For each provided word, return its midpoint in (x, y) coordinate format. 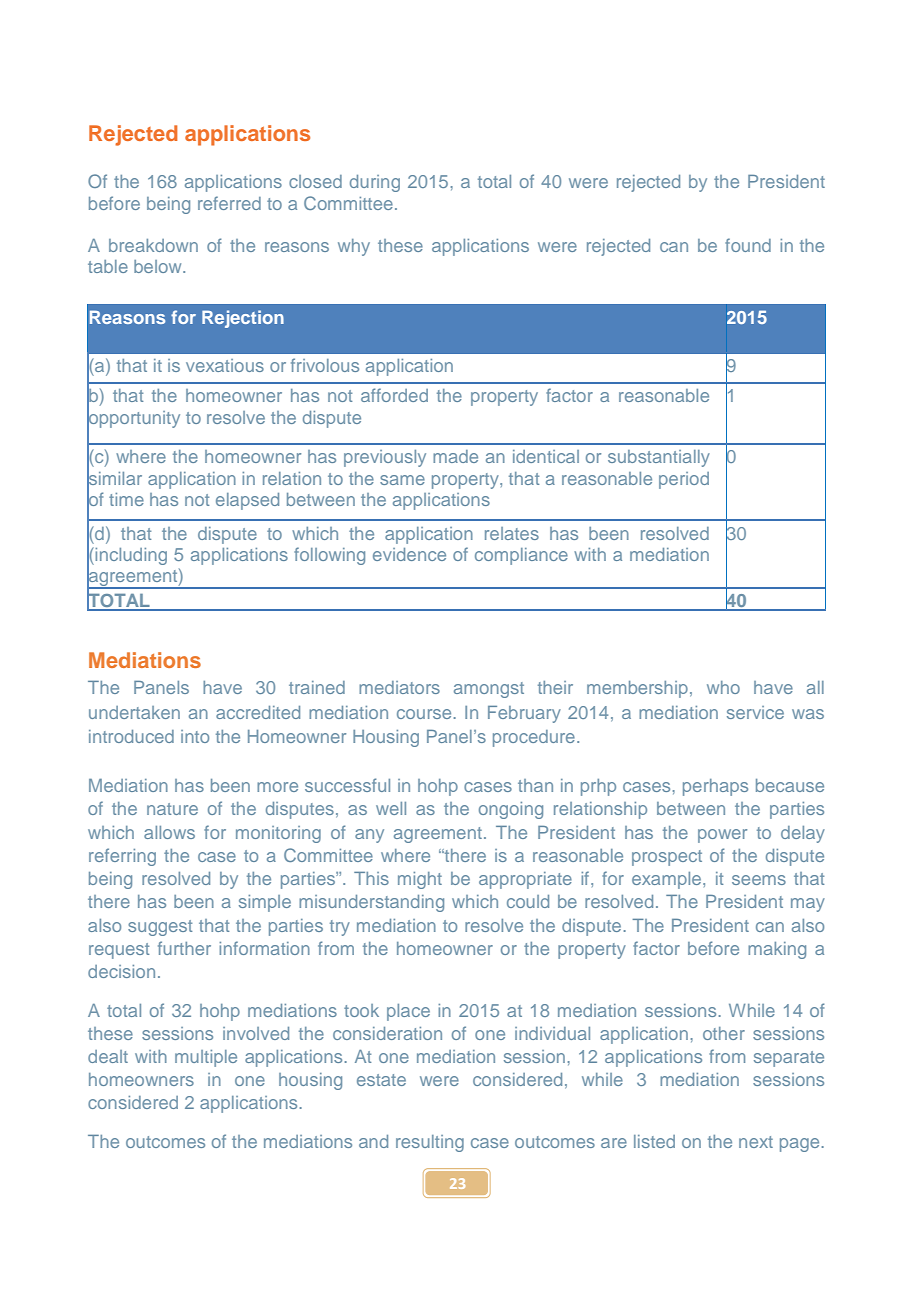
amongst (489, 690)
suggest (160, 928)
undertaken (134, 712)
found (748, 245)
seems (759, 880)
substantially (659, 458)
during (375, 183)
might (420, 880)
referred (229, 203)
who (723, 687)
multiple (206, 1058)
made (455, 456)
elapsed (247, 501)
